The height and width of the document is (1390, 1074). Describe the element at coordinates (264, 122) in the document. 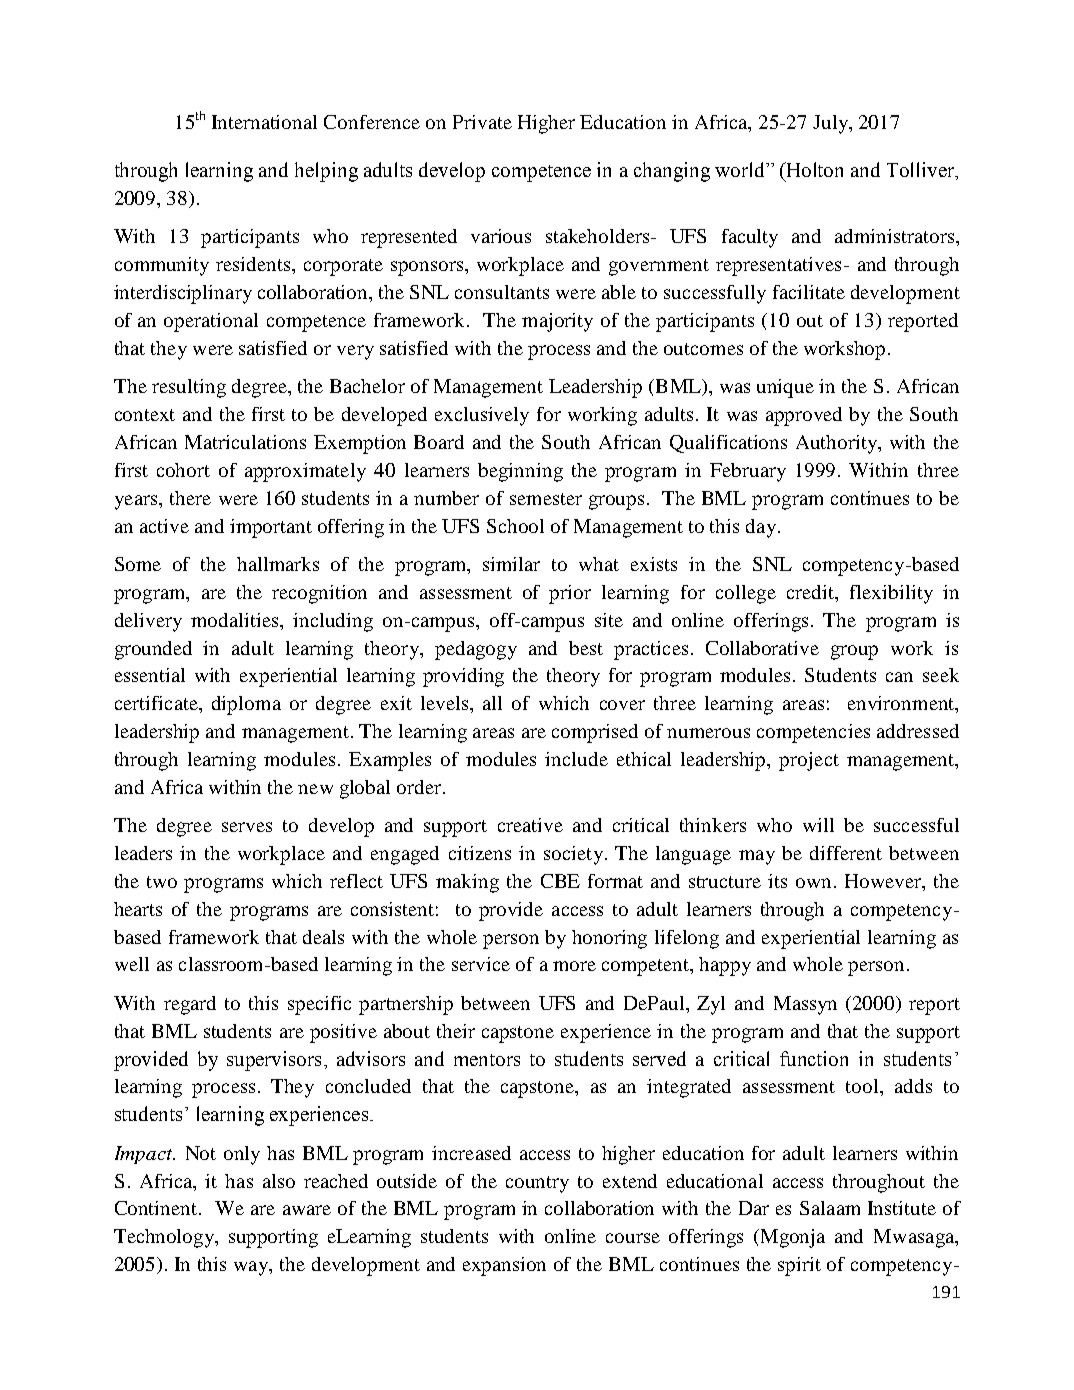

I see `International` at that location.
